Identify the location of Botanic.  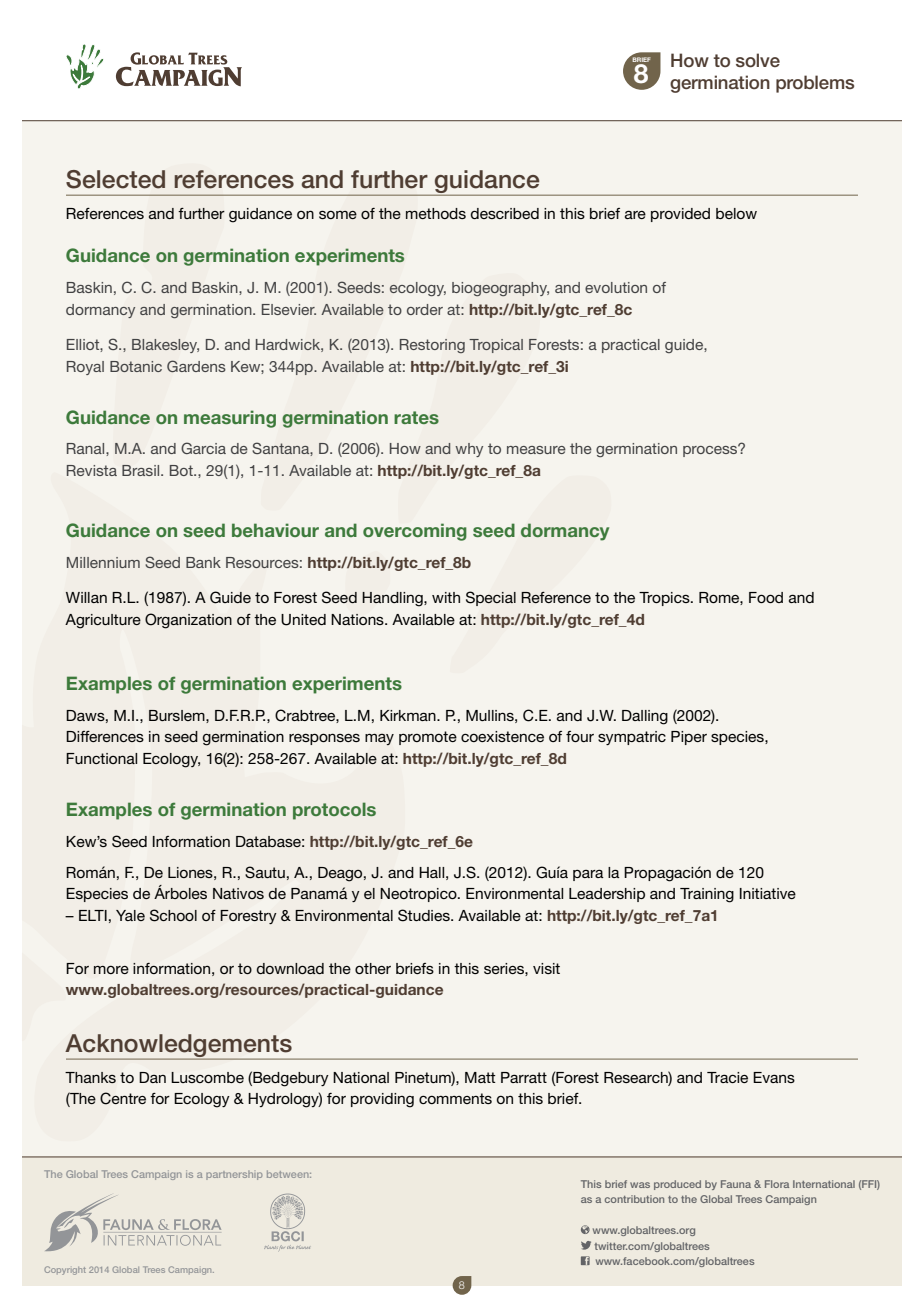
(136, 366).
